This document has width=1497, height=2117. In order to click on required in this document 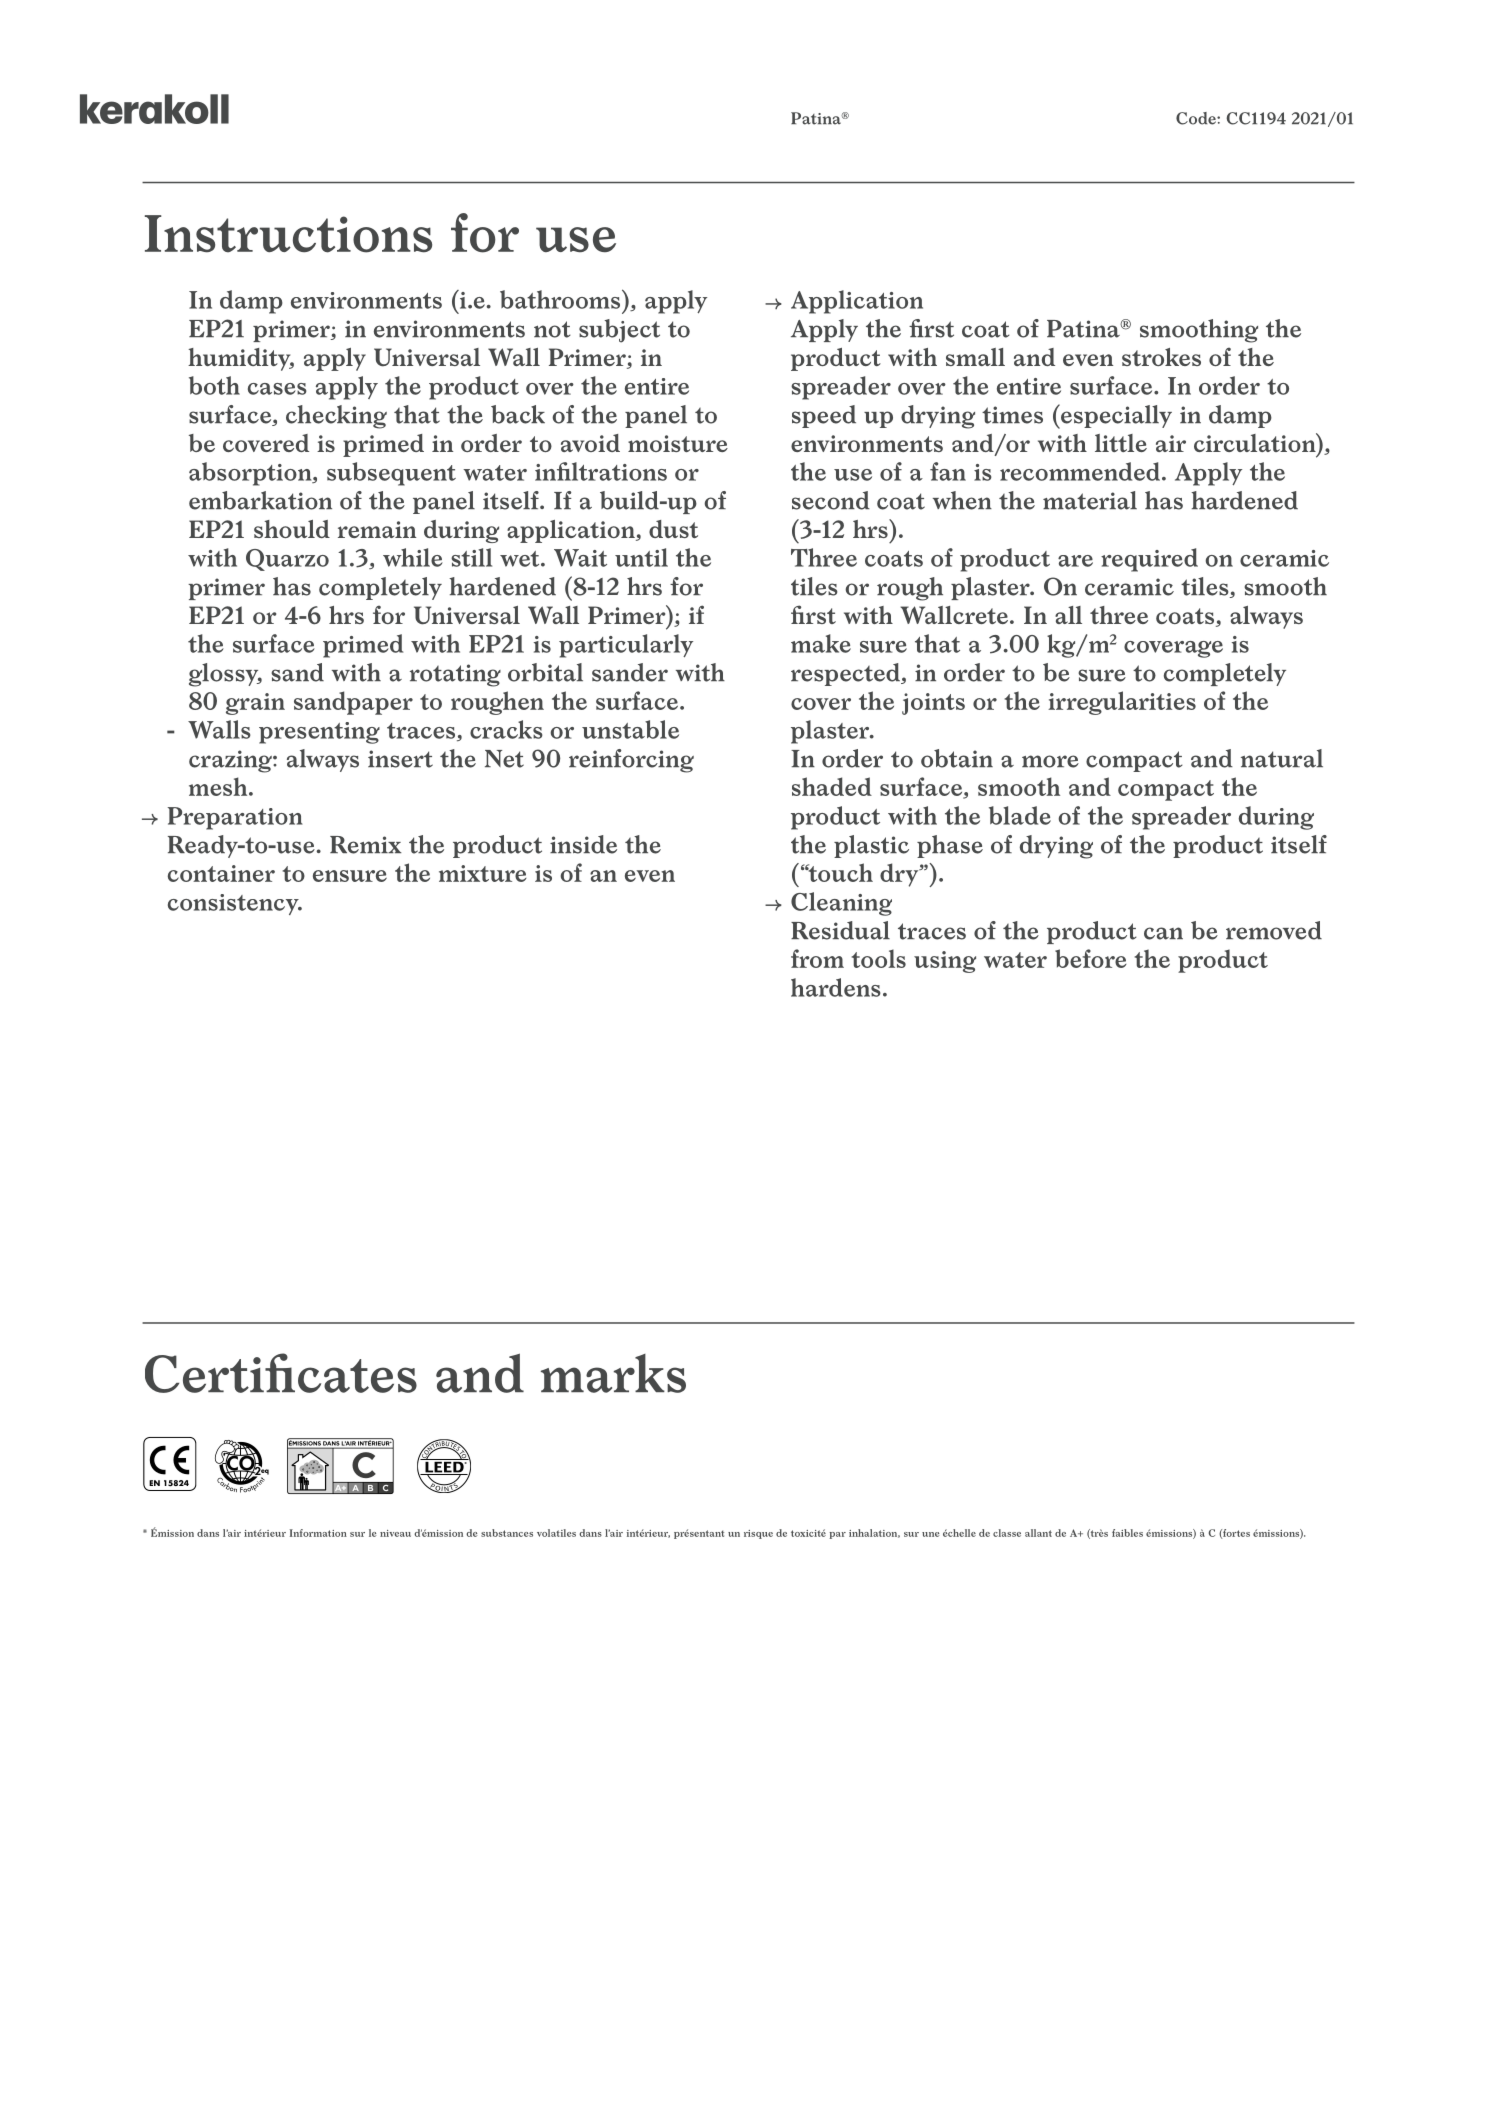, I will do `click(1149, 560)`.
